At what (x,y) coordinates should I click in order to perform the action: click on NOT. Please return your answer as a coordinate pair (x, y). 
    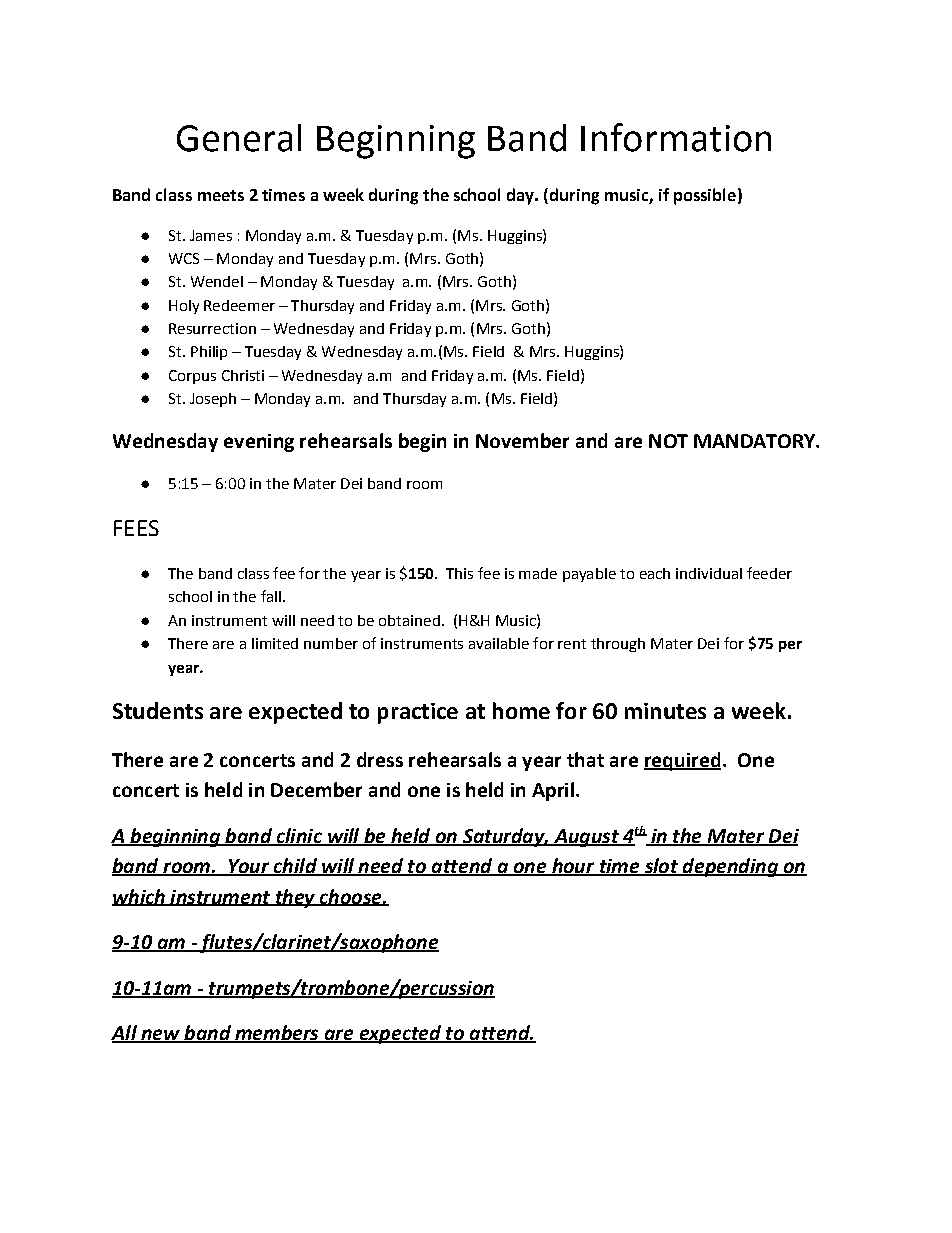
    Looking at the image, I should click on (668, 441).
